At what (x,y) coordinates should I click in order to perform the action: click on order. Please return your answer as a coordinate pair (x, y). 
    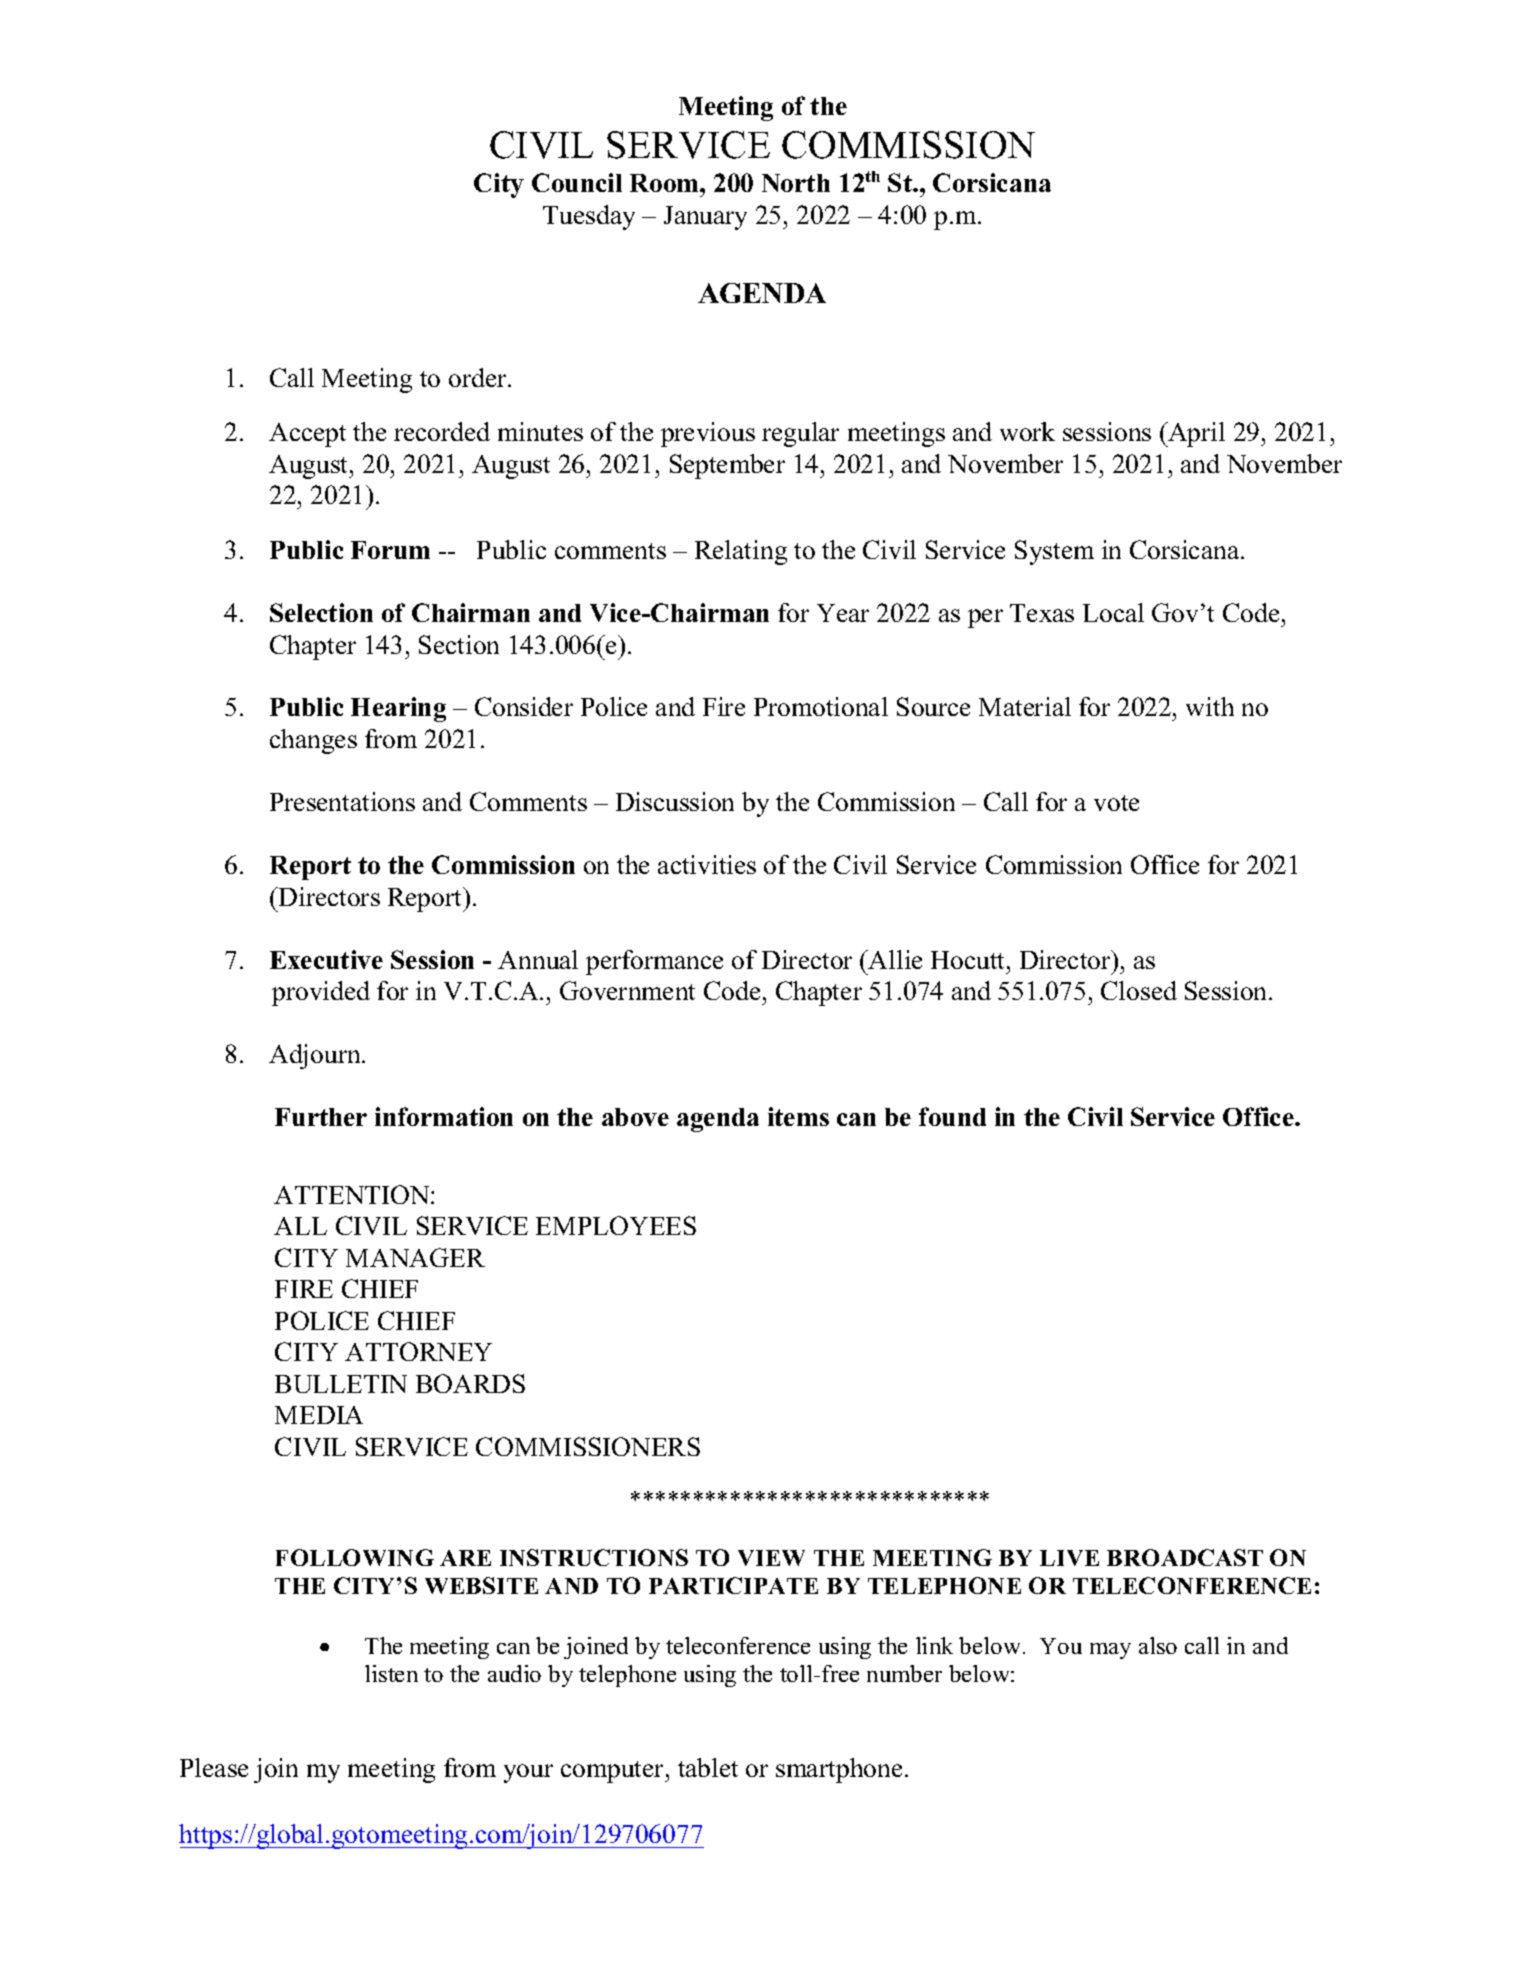
    Looking at the image, I should click on (479, 377).
